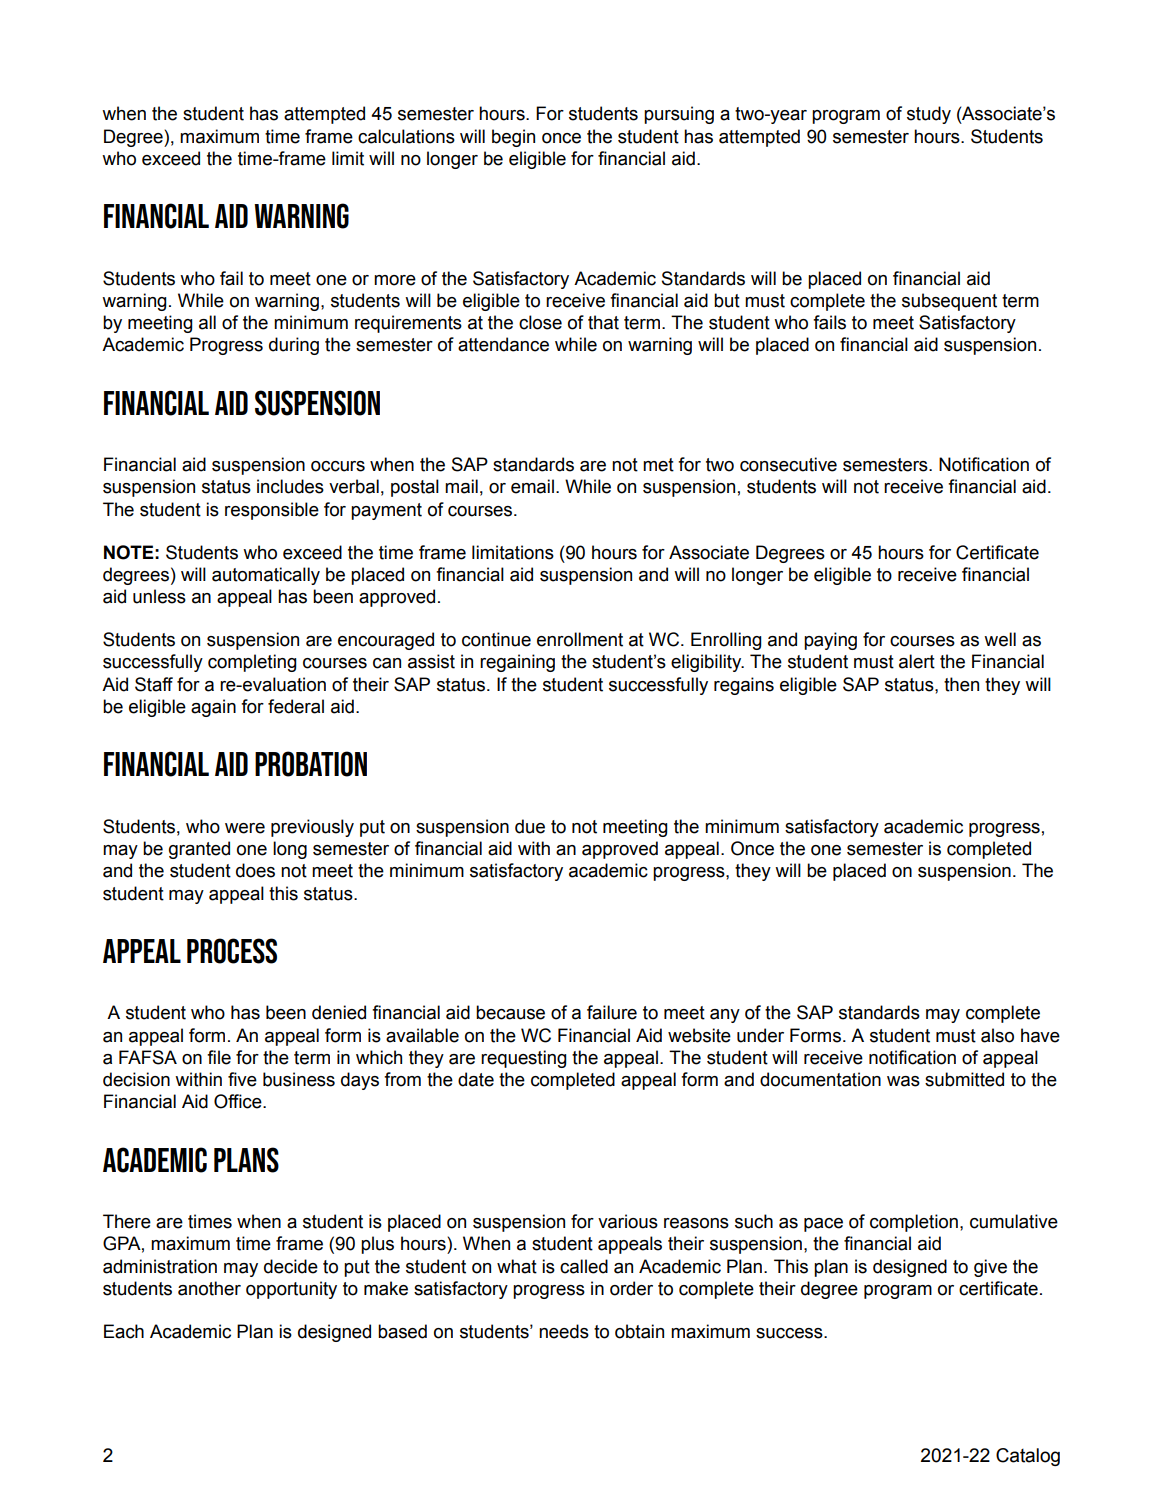 Image resolution: width=1164 pixels, height=1507 pixels. I want to click on study, so click(929, 115).
